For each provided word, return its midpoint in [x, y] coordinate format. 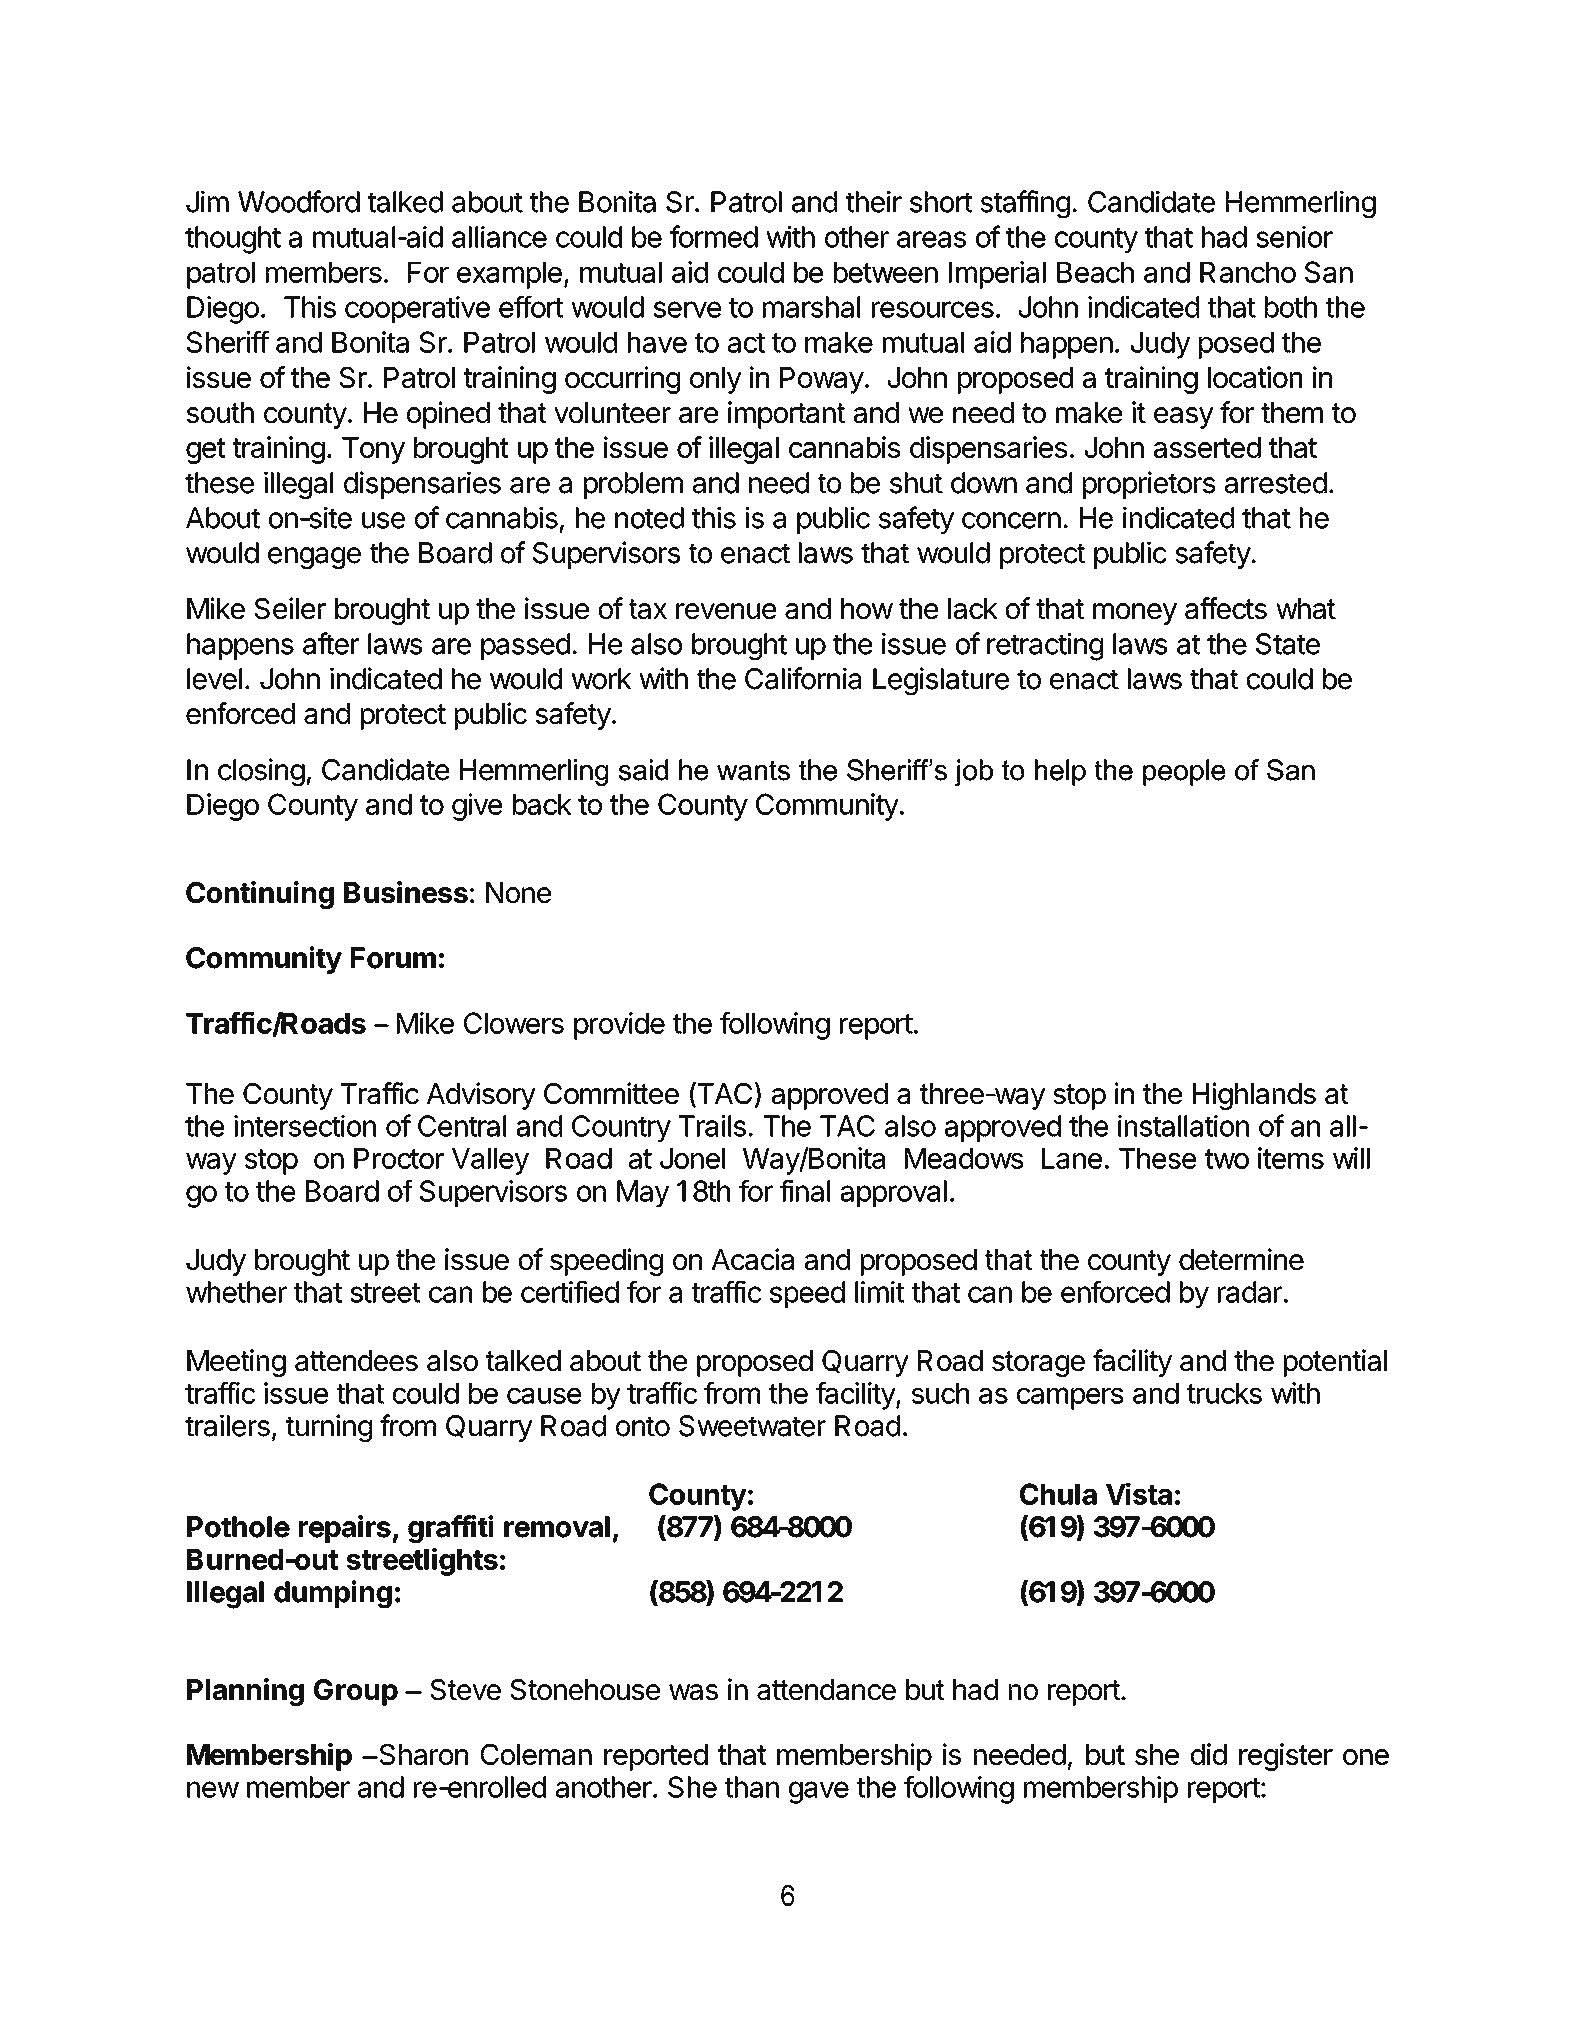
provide [619, 1026]
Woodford [299, 201]
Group [356, 1692]
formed [714, 236]
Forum [393, 958]
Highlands [1254, 1096]
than [752, 1787]
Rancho [1248, 272]
